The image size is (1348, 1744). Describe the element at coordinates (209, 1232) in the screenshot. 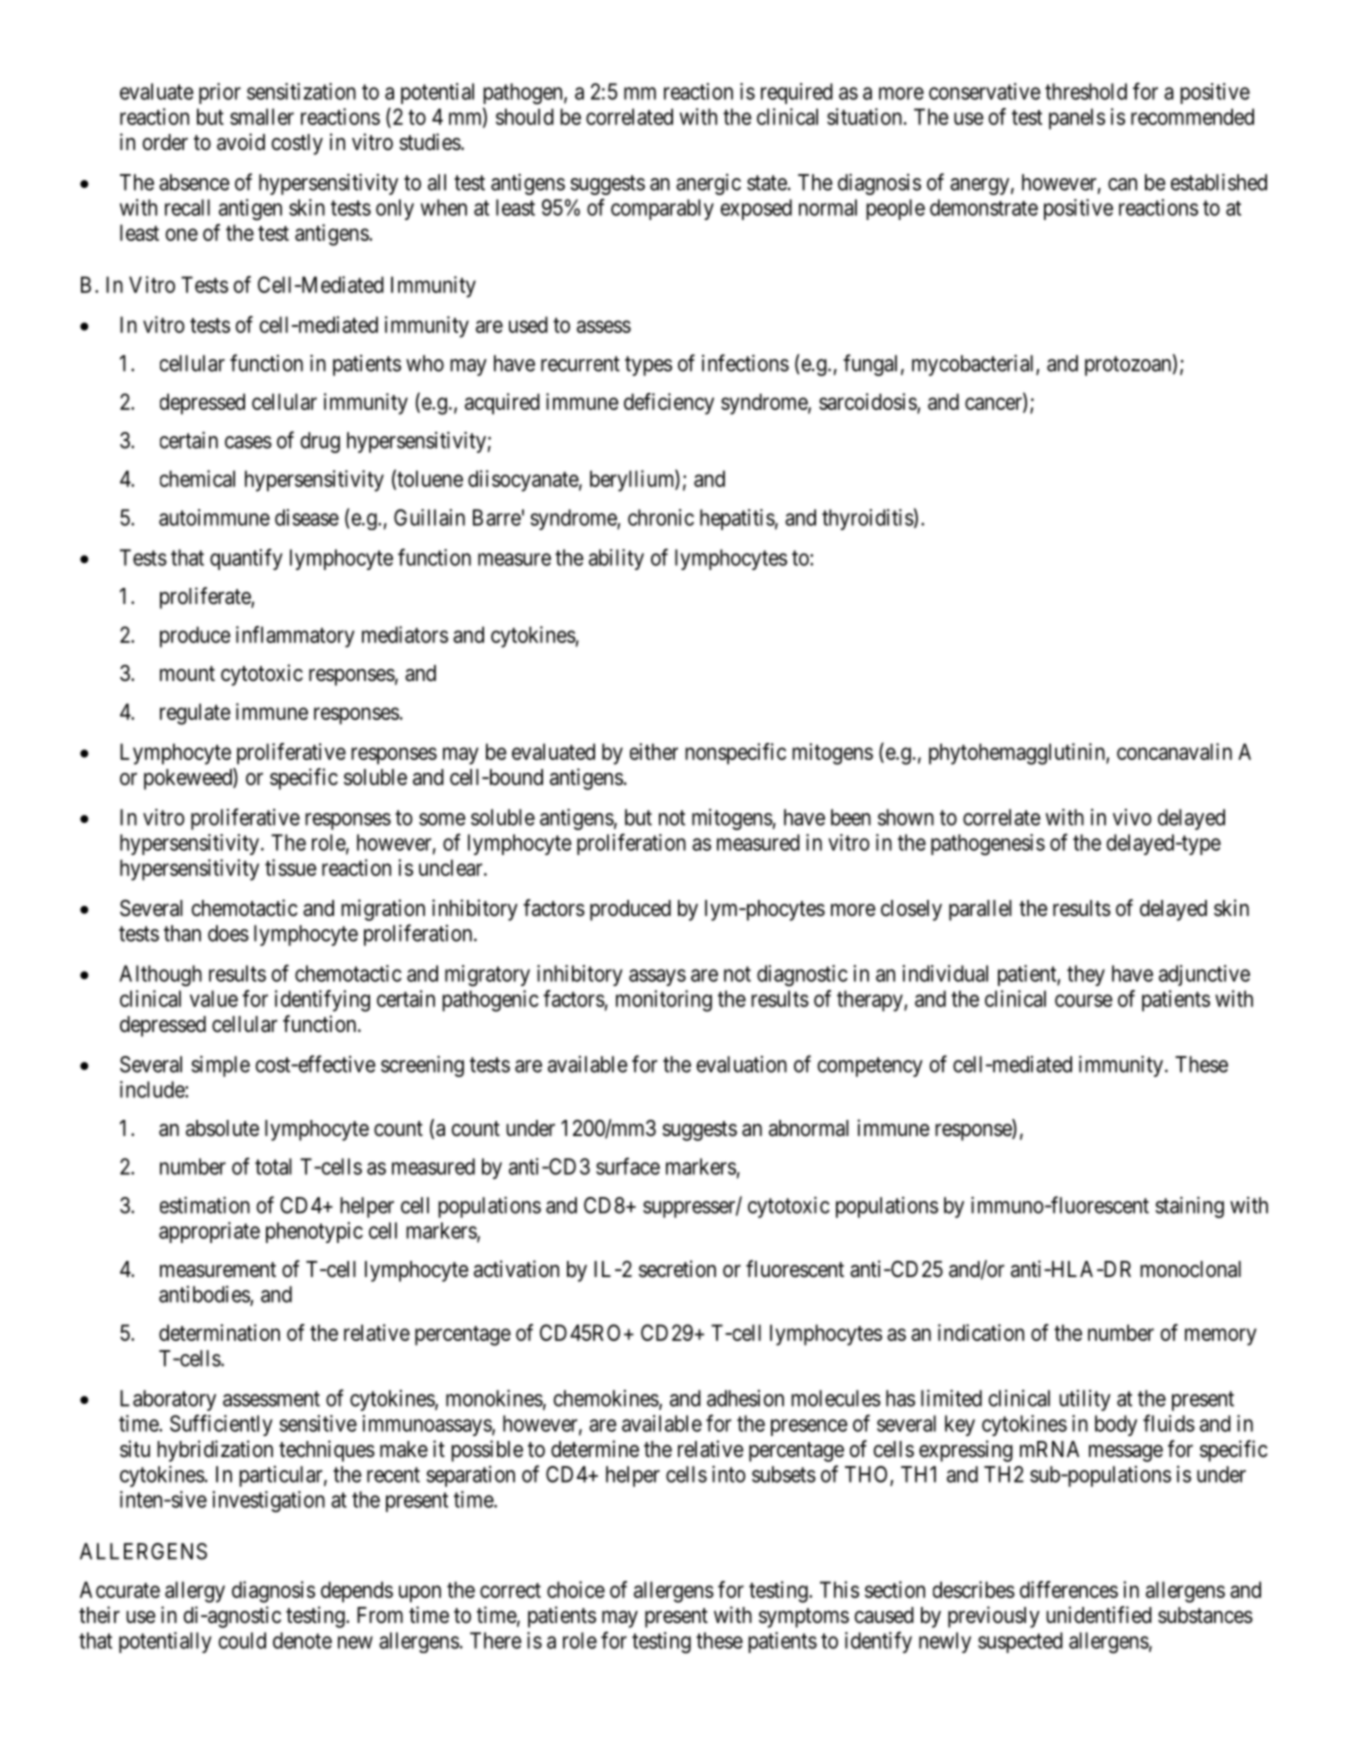

I see `appropriate` at that location.
